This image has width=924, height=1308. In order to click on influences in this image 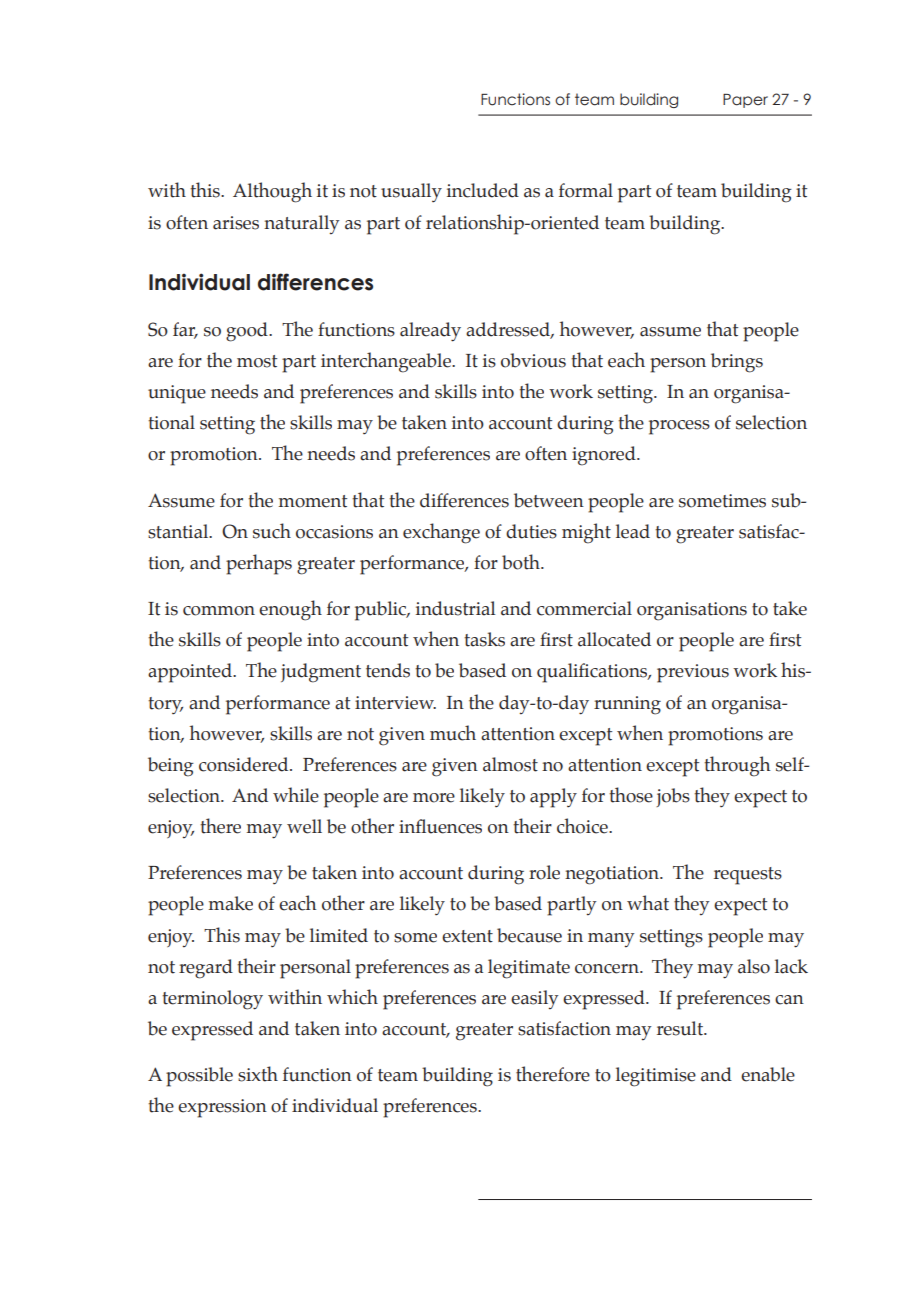, I will do `click(440, 826)`.
